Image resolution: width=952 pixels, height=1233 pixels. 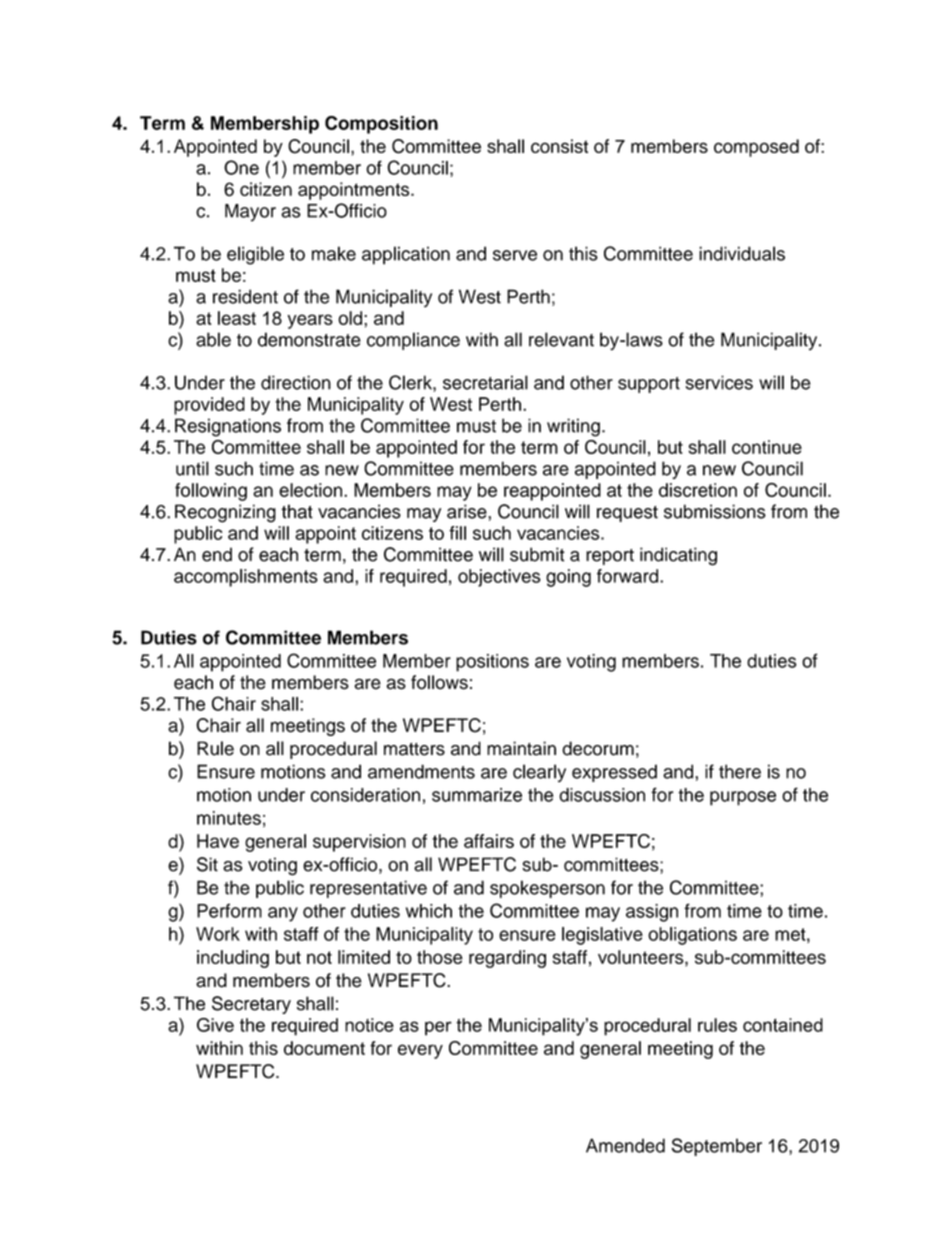 What do you see at coordinates (420, 1051) in the screenshot?
I see `every` at bounding box center [420, 1051].
